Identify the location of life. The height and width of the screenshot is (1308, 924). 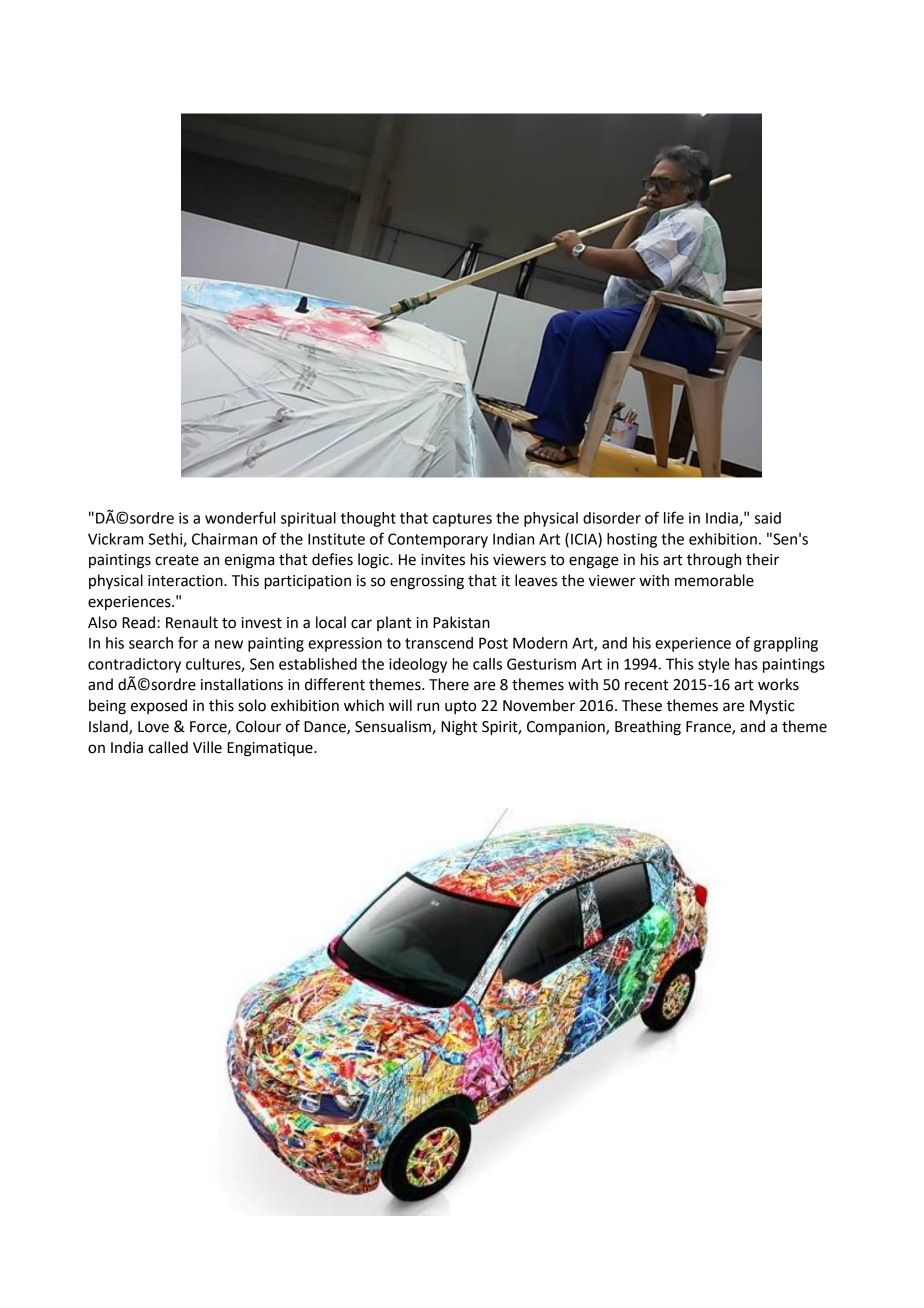
(674, 517).
